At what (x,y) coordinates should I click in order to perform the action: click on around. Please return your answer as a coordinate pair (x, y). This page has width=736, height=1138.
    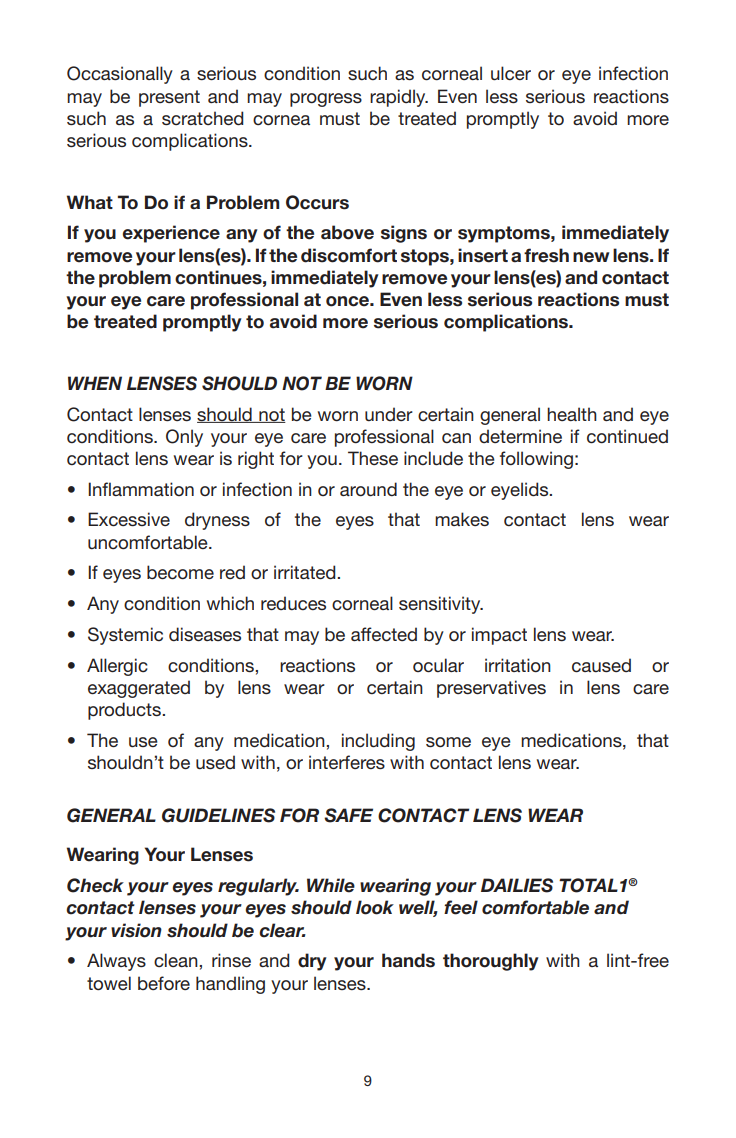
    Looking at the image, I should click on (368, 489).
